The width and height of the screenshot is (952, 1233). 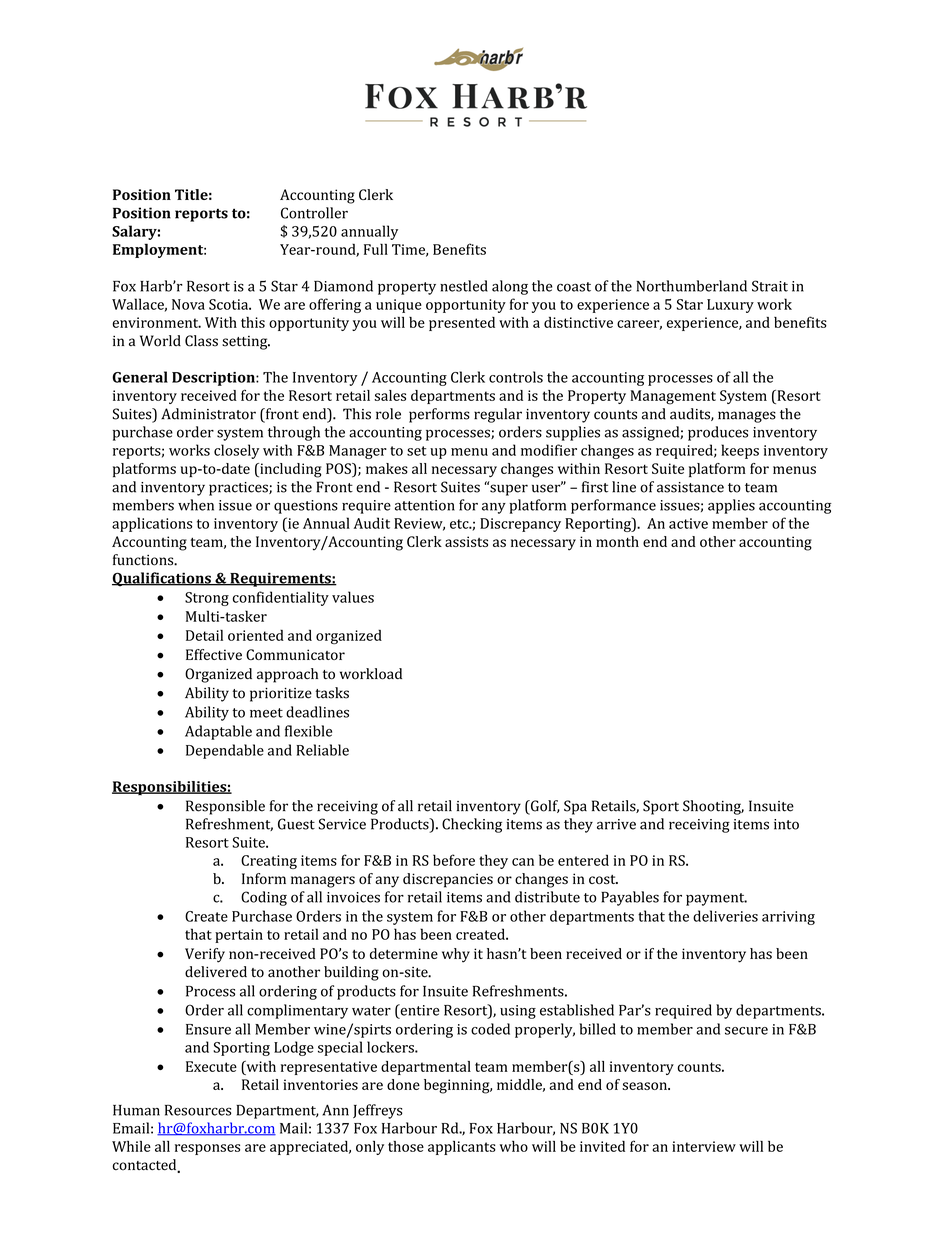 I want to click on Nova, so click(x=188, y=304).
